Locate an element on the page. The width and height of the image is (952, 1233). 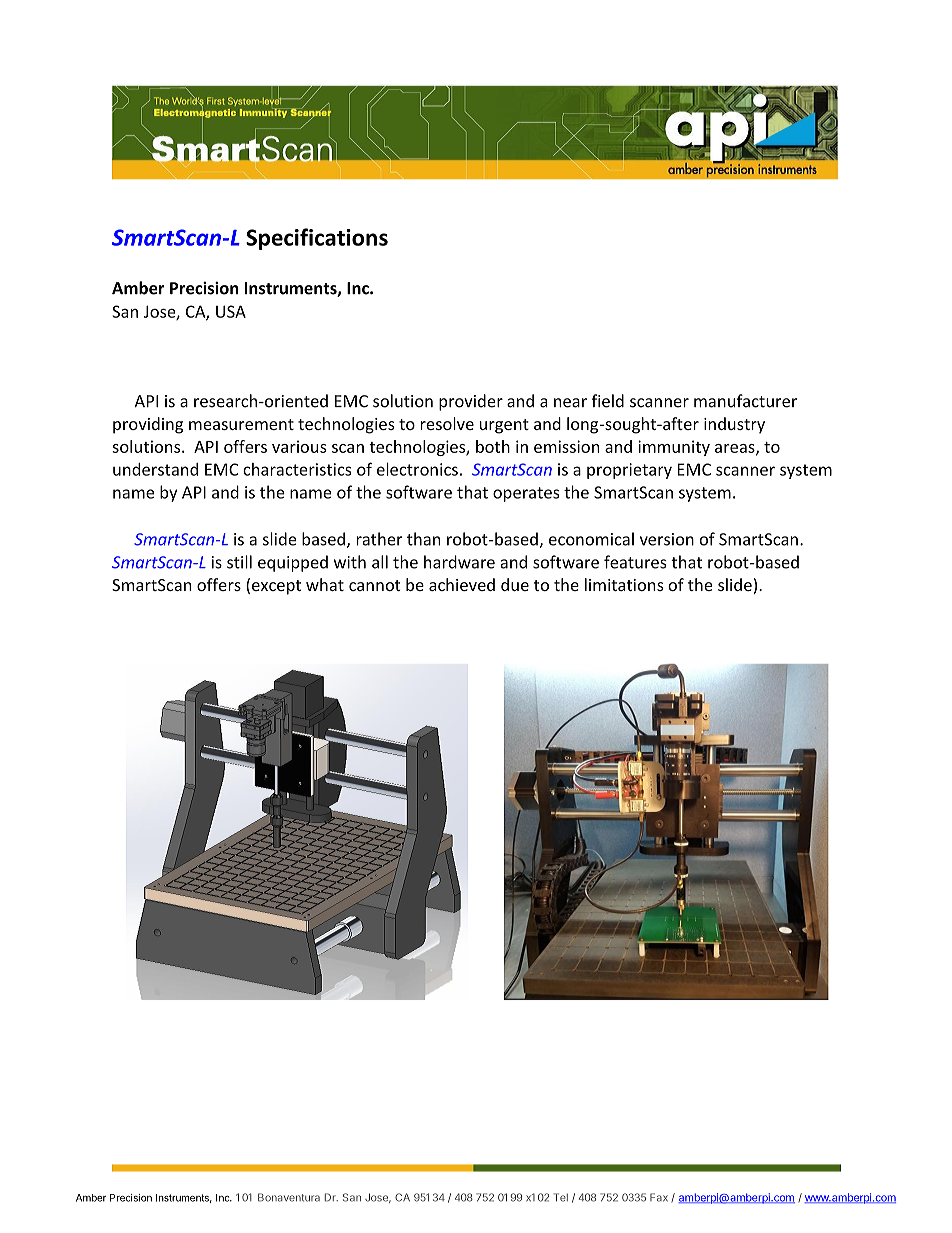
achieved is located at coordinates (462, 584).
